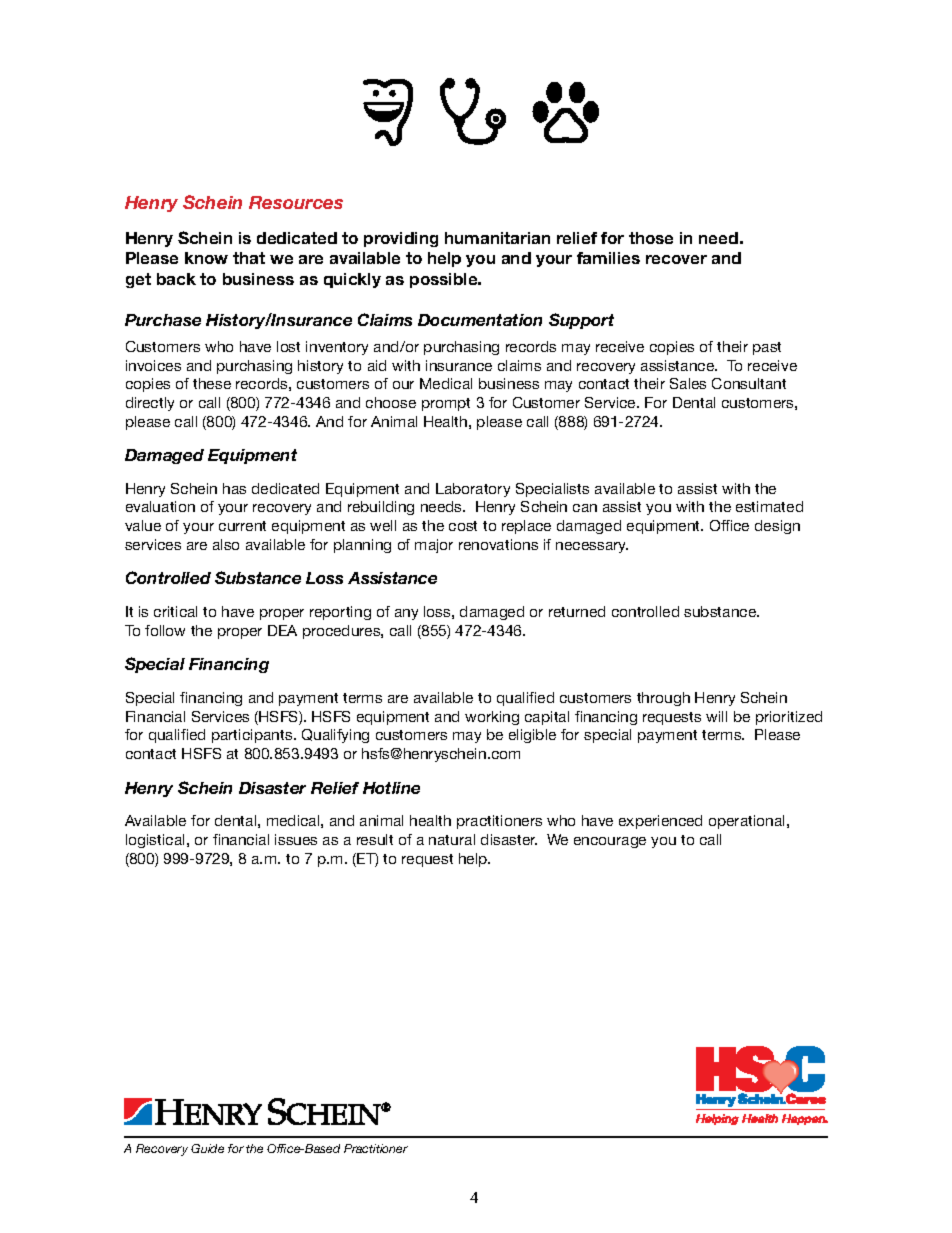 This screenshot has height=1233, width=952. What do you see at coordinates (716, 716) in the screenshot?
I see `will` at bounding box center [716, 716].
